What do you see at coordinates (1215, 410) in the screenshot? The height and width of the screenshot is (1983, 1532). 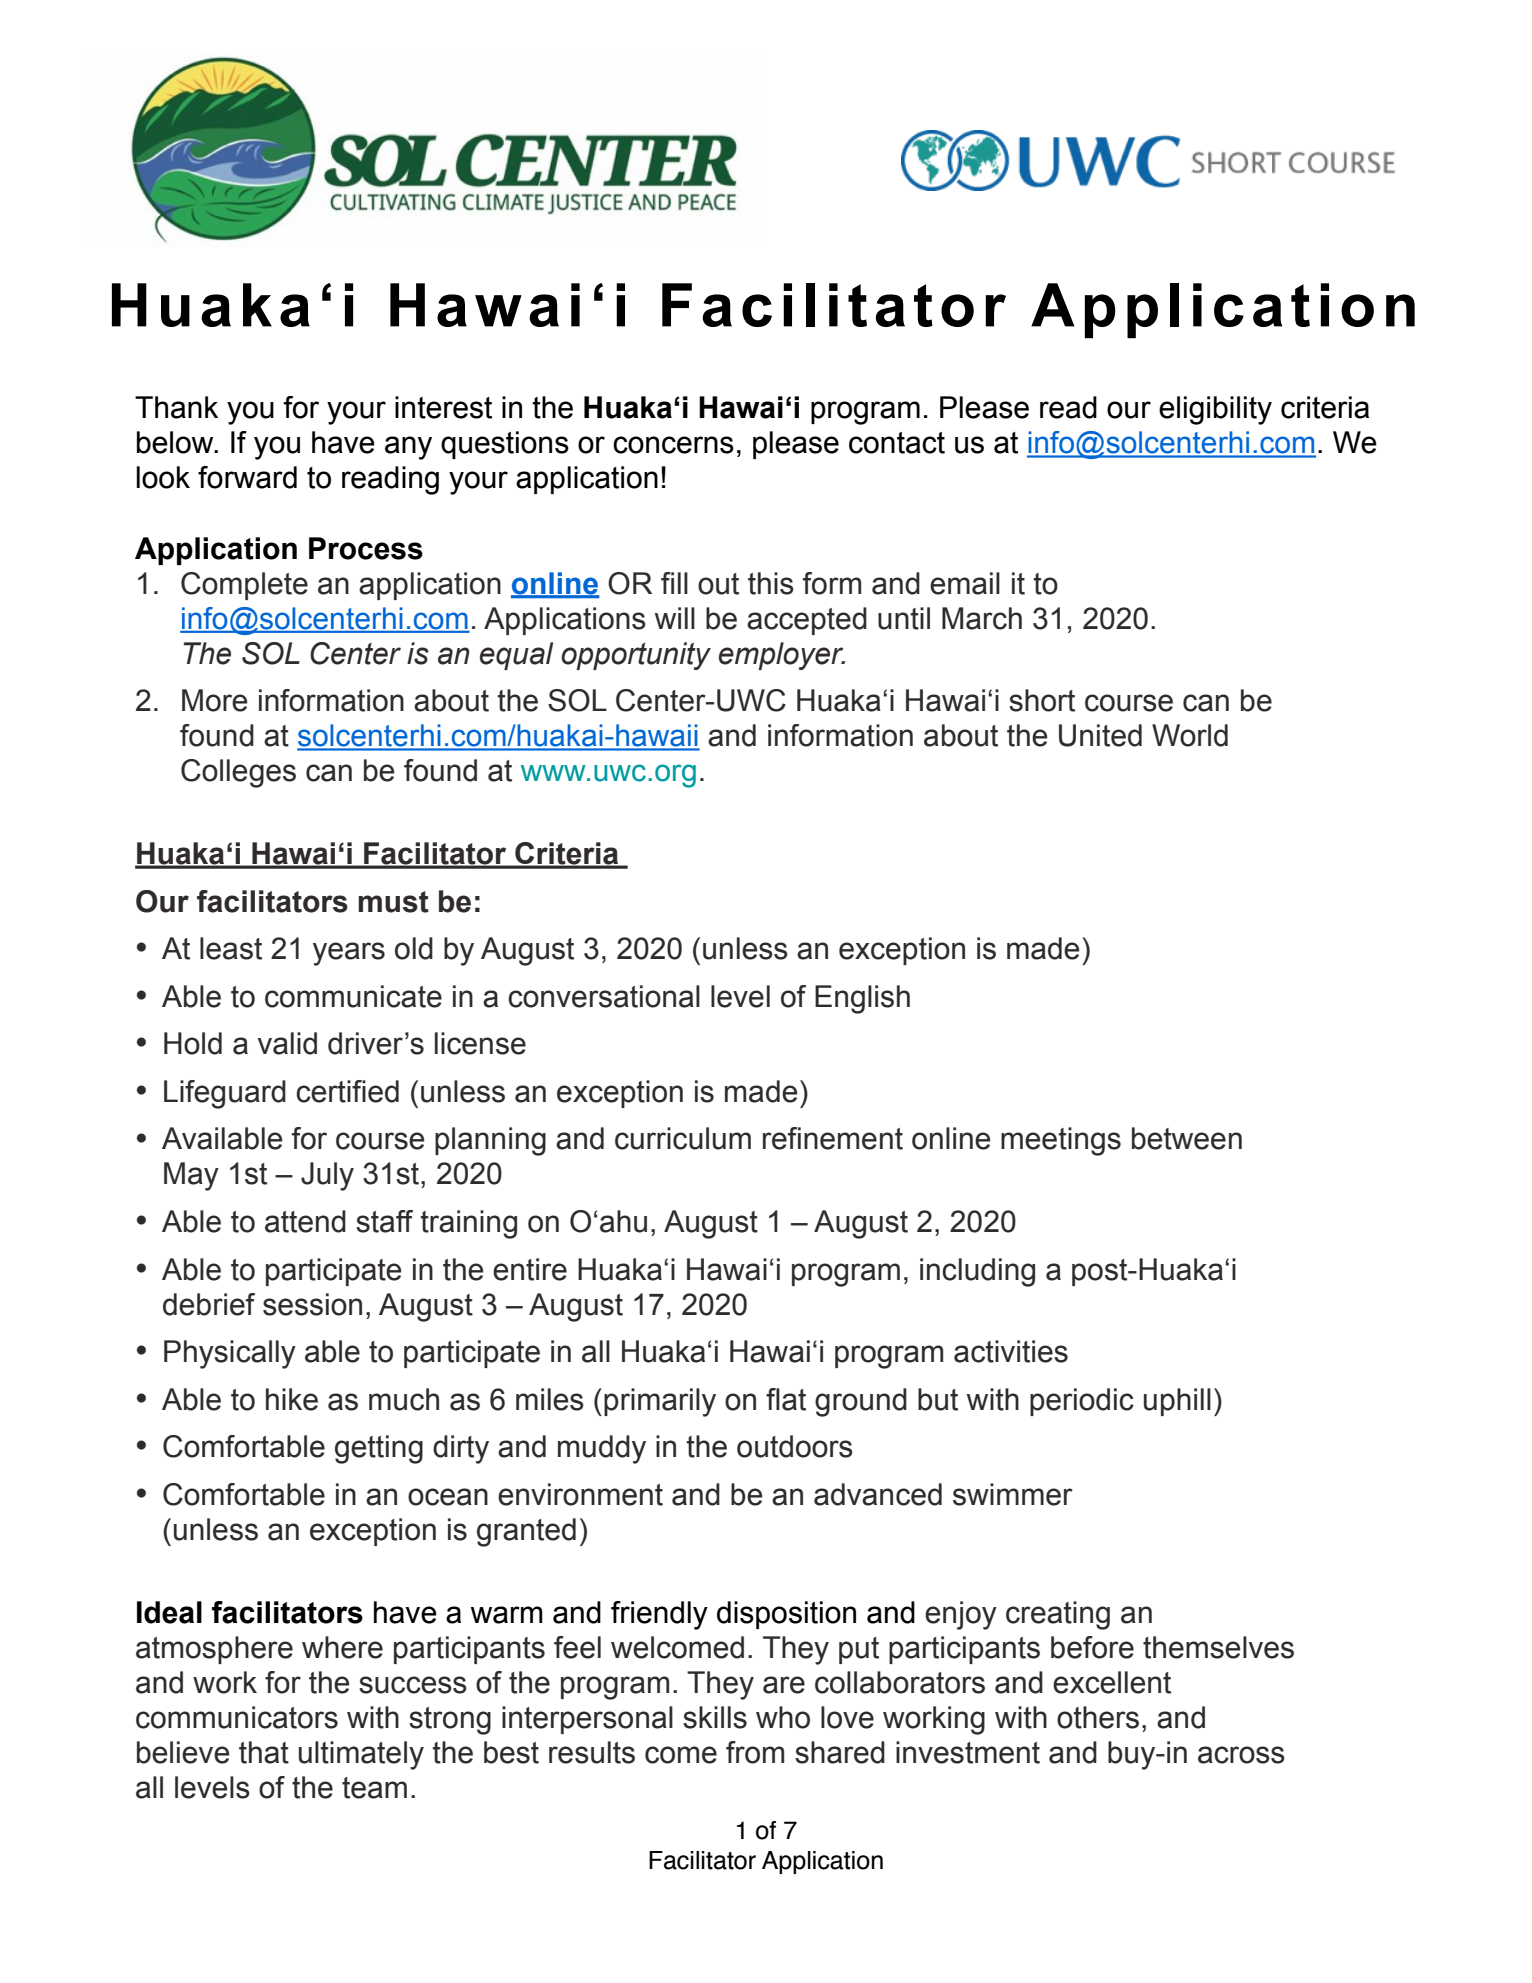 I see `eligibility` at bounding box center [1215, 410].
